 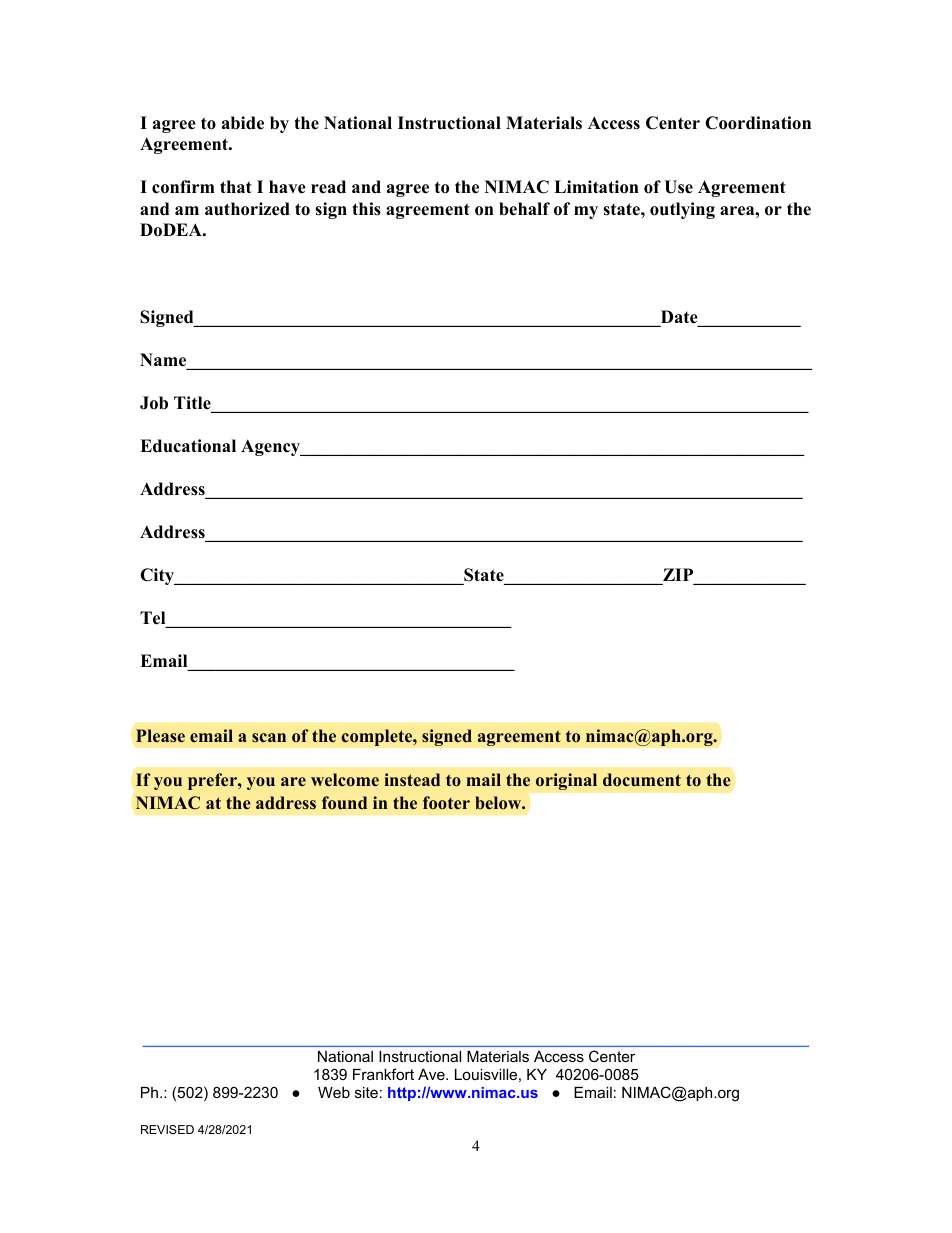 I want to click on found, so click(x=344, y=803).
